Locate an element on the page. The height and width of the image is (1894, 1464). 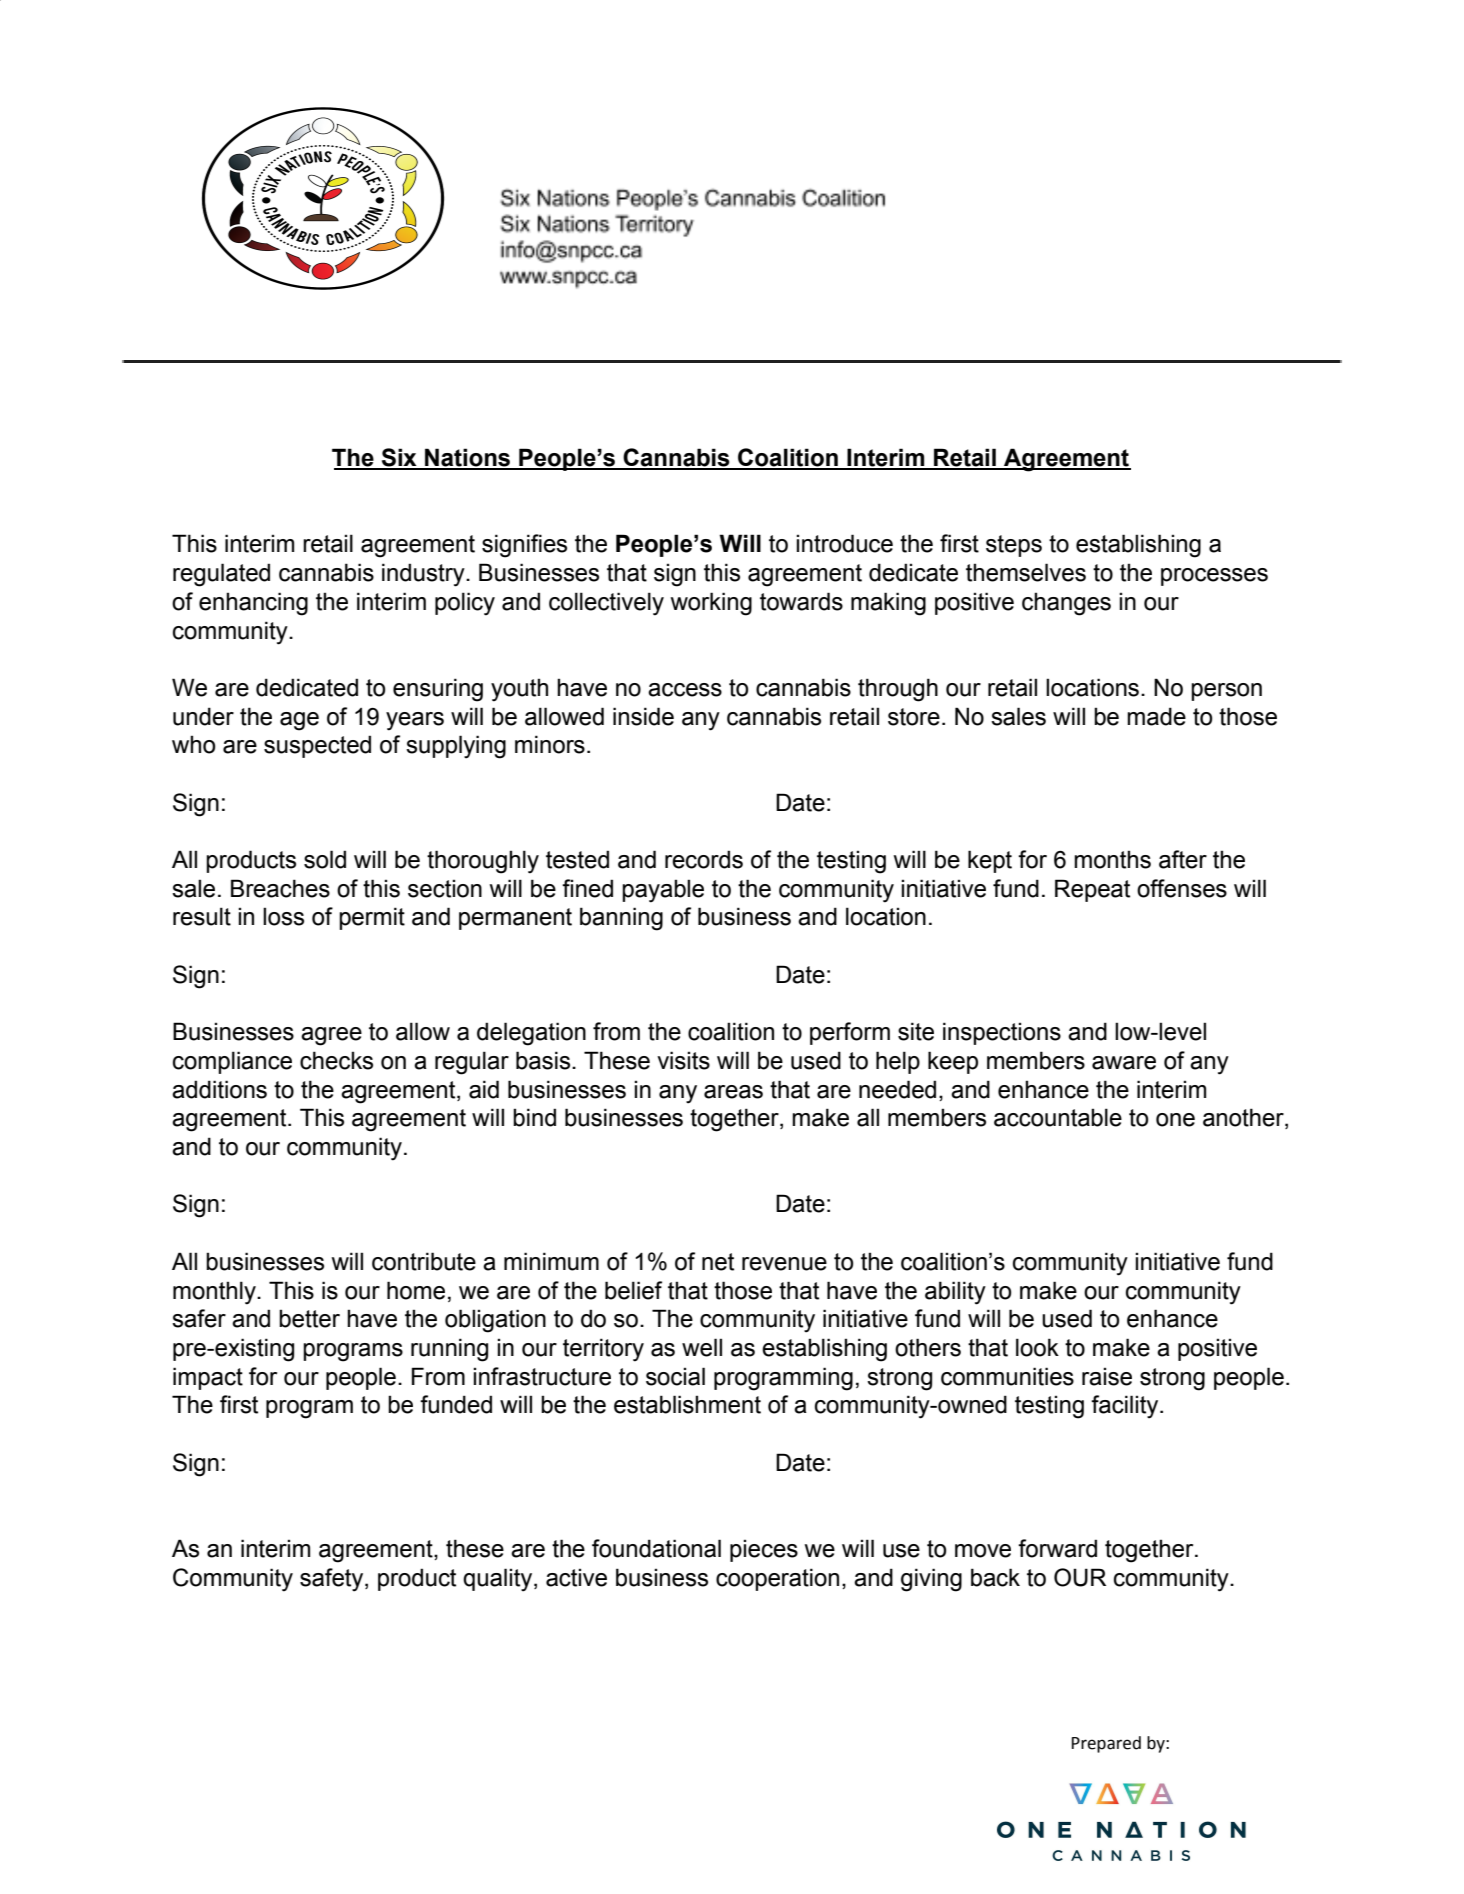
introduce is located at coordinates (844, 543).
